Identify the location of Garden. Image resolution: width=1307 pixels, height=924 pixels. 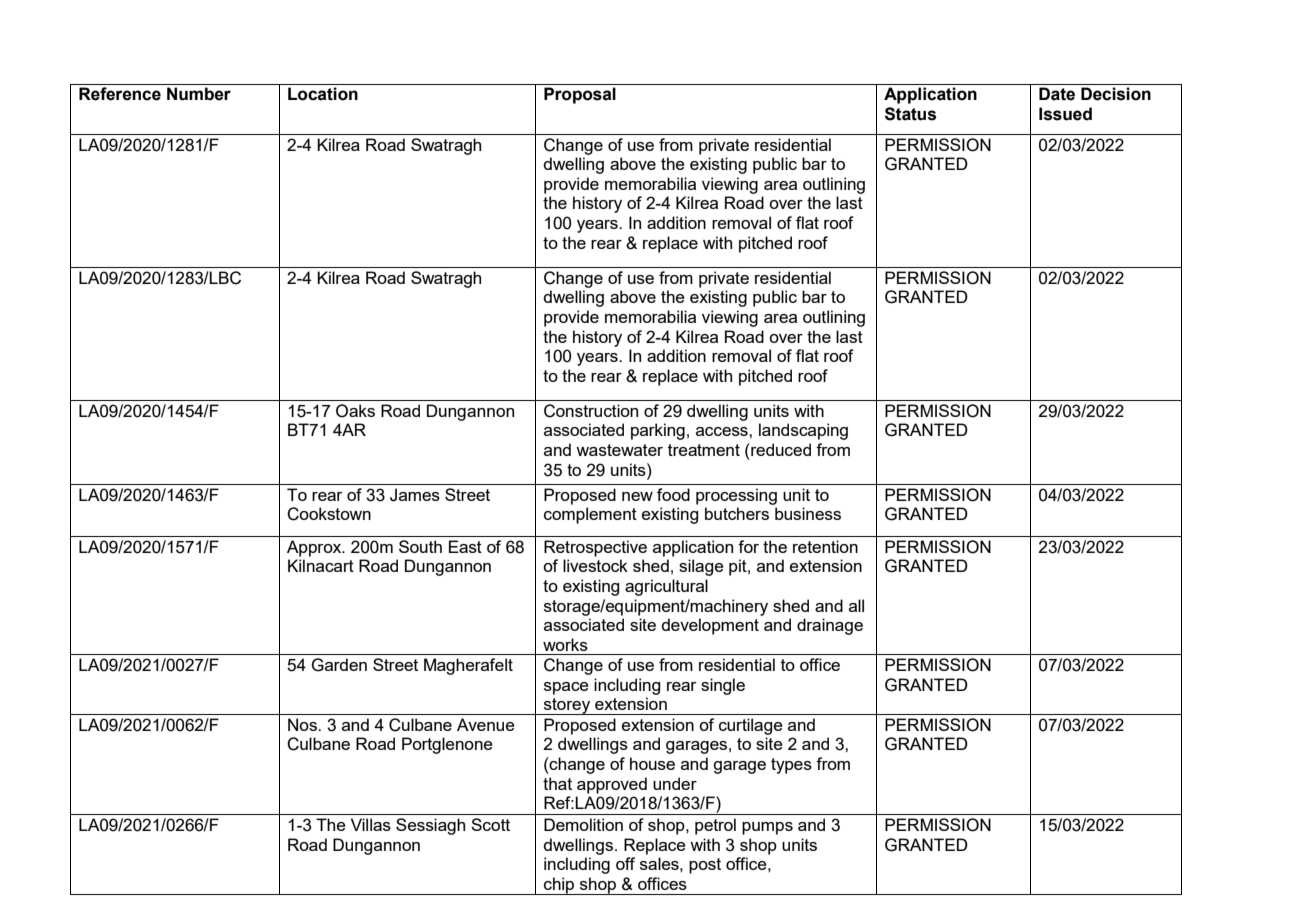
(339, 665).
